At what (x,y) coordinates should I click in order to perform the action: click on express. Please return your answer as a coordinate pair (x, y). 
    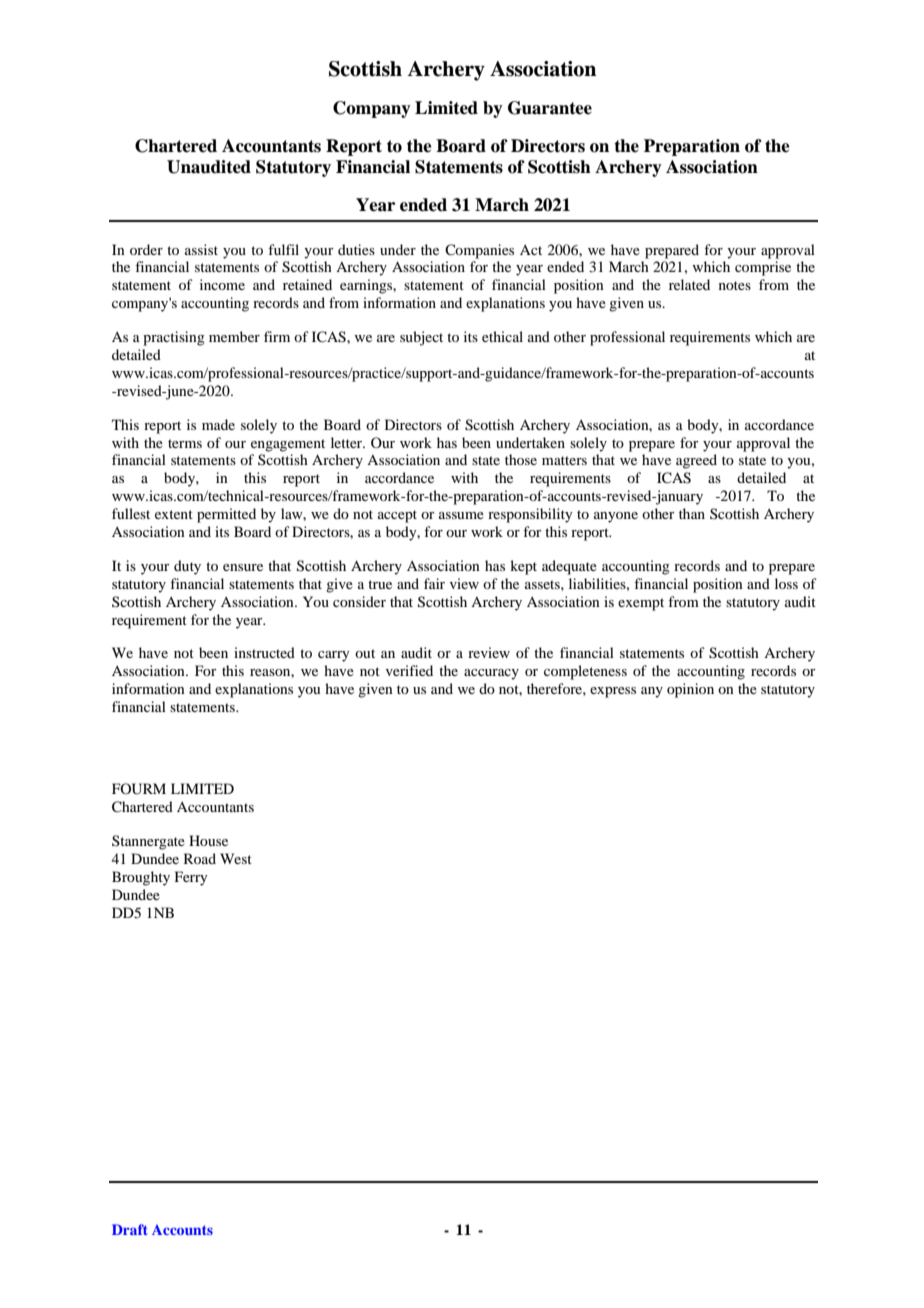
    Looking at the image, I should click on (613, 692).
